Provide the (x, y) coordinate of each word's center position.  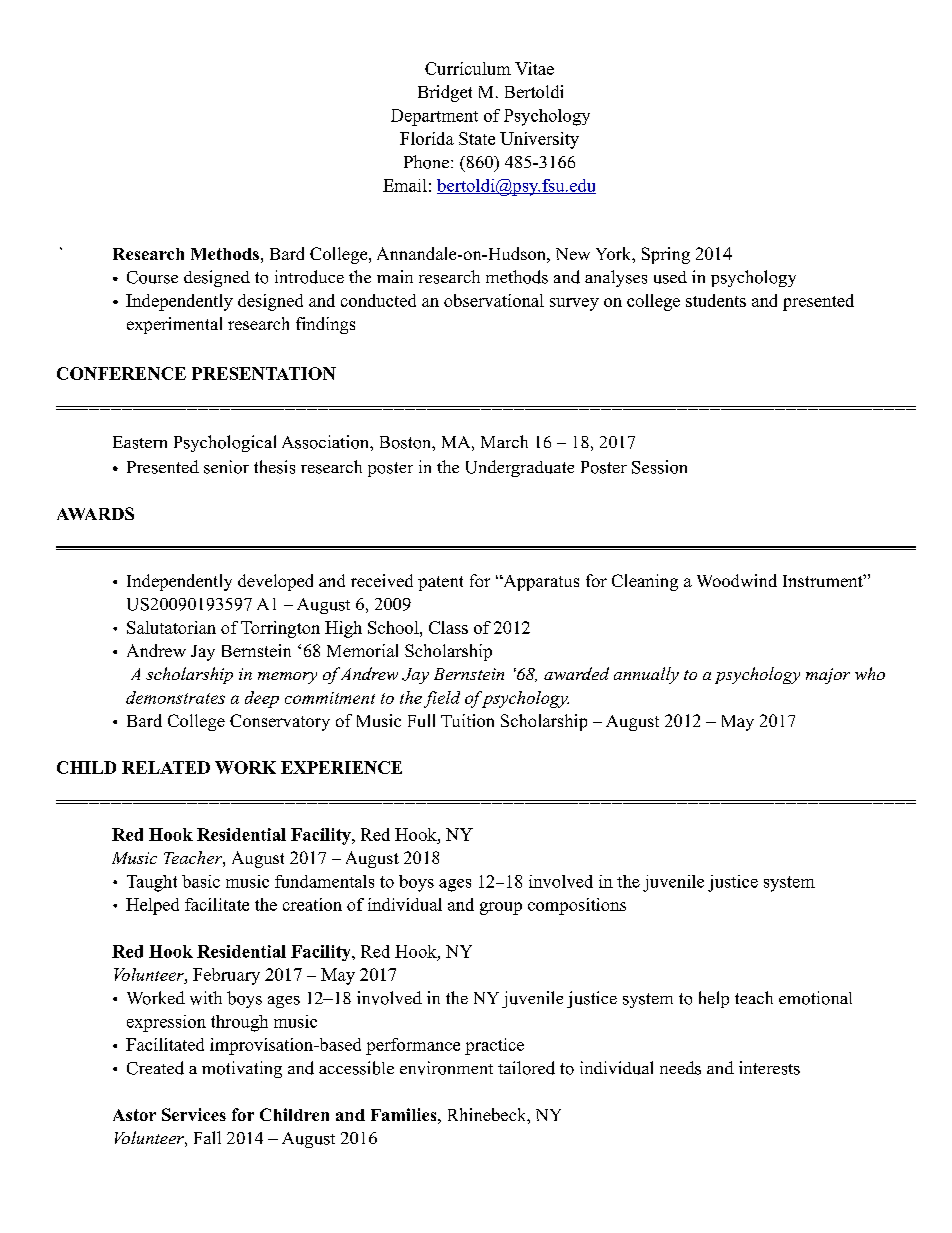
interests (769, 1068)
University (539, 140)
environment (446, 1068)
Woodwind (737, 580)
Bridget (445, 93)
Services (194, 1114)
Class (448, 627)
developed (275, 582)
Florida (427, 138)
